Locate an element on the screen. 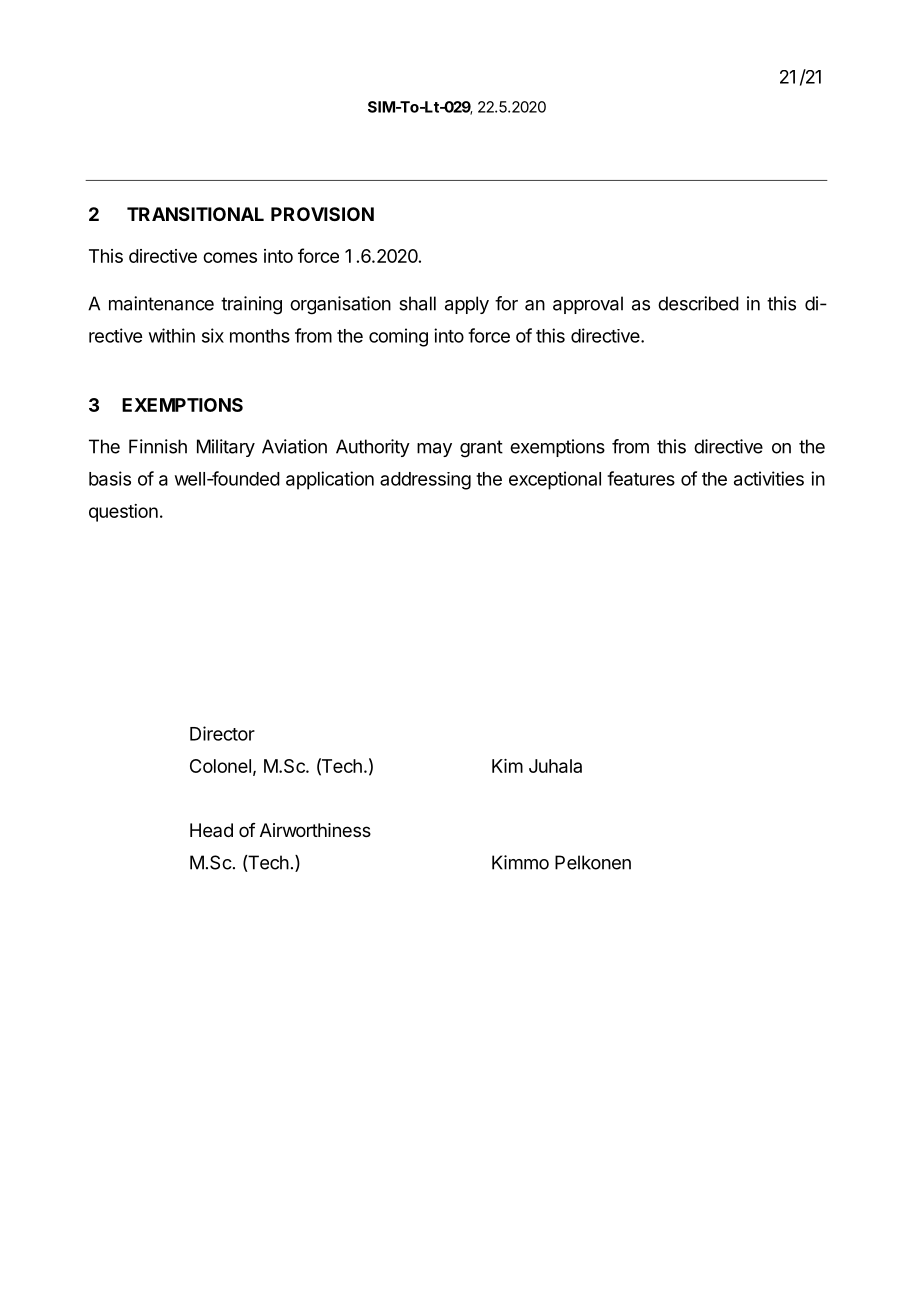  PROVISION is located at coordinates (322, 214).
